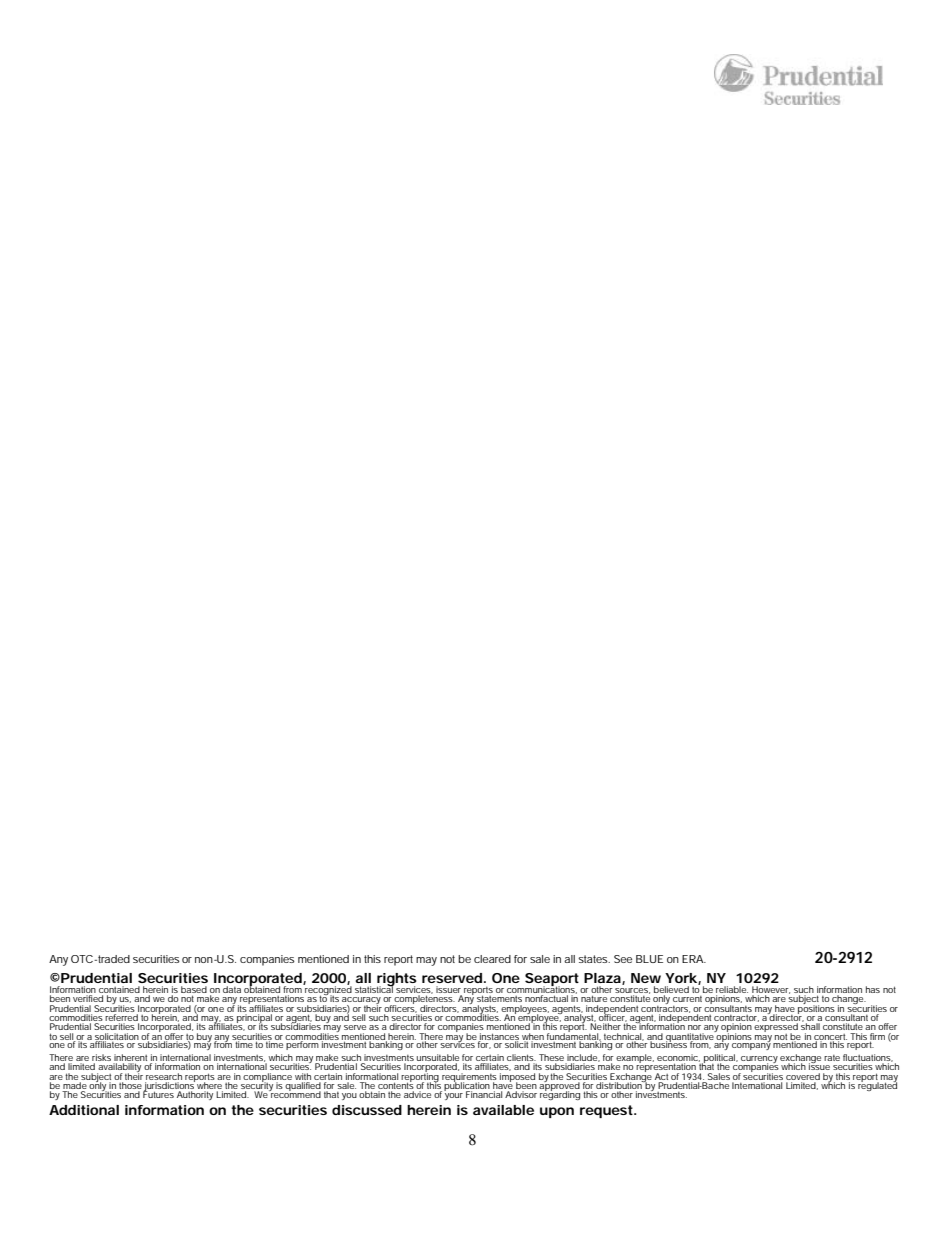 Image resolution: width=952 pixels, height=1233 pixels. Describe the element at coordinates (694, 1027) in the image. I see `nor` at that location.
